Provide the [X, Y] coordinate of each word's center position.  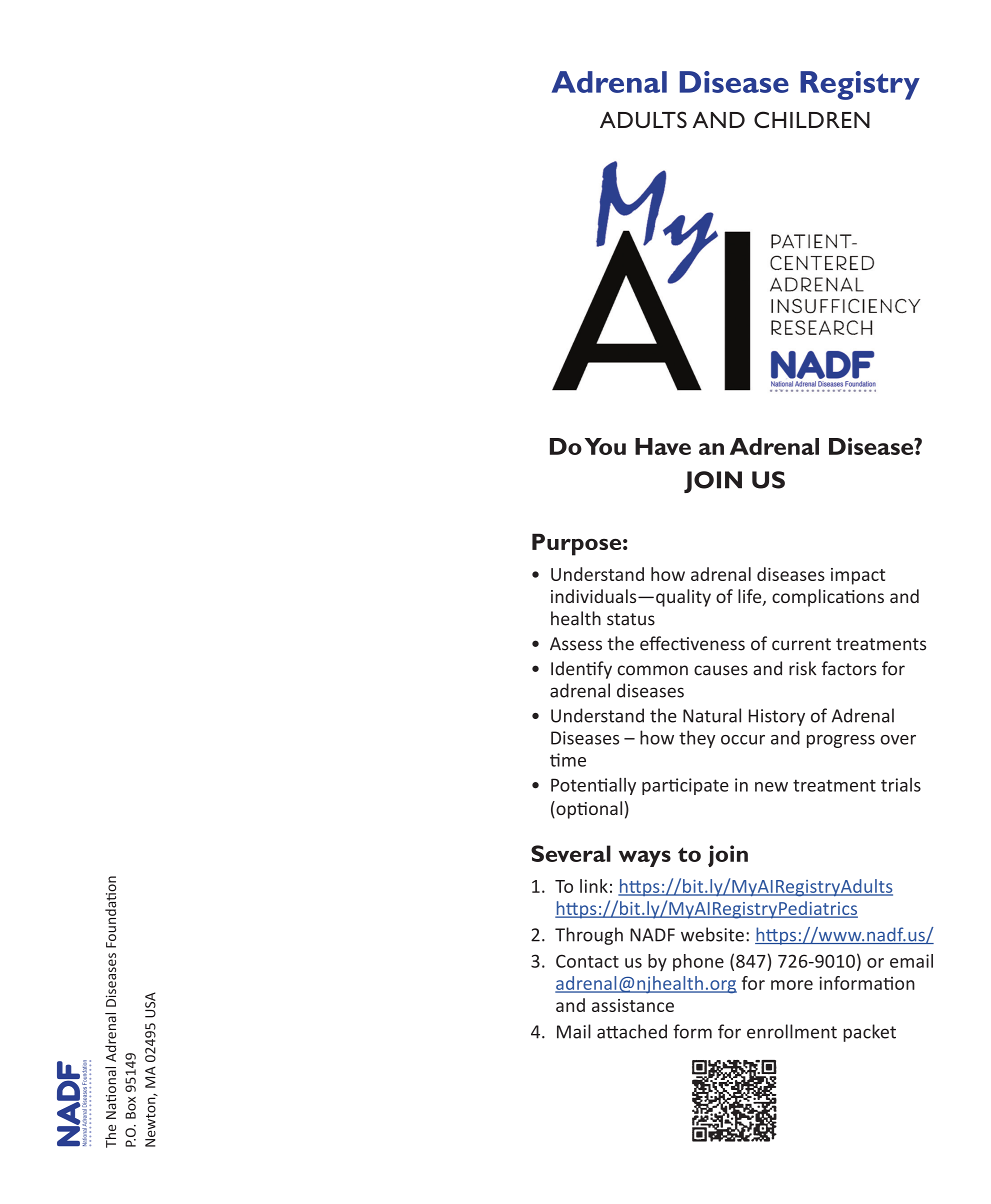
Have [663, 446]
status [631, 619]
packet [869, 1033]
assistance [633, 1005]
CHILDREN [812, 119]
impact [858, 576]
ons [870, 598]
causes [721, 670]
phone [698, 962]
